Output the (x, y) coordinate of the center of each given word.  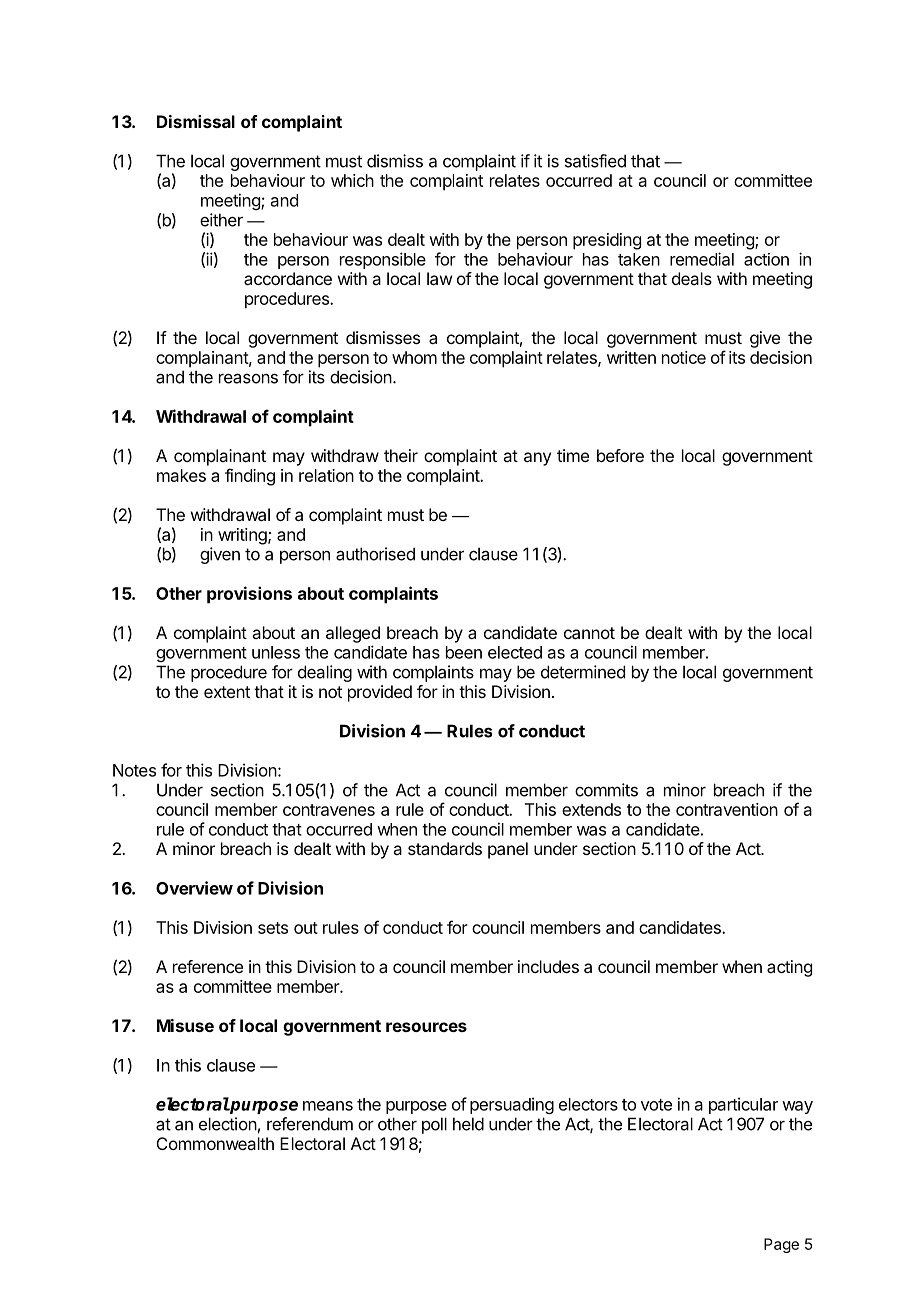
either (221, 220)
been (464, 652)
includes (548, 966)
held (468, 1124)
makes (181, 475)
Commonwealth (215, 1143)
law (439, 278)
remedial (702, 259)
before (620, 455)
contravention (727, 809)
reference (208, 966)
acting (789, 968)
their (401, 455)
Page (781, 1245)
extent (227, 692)
